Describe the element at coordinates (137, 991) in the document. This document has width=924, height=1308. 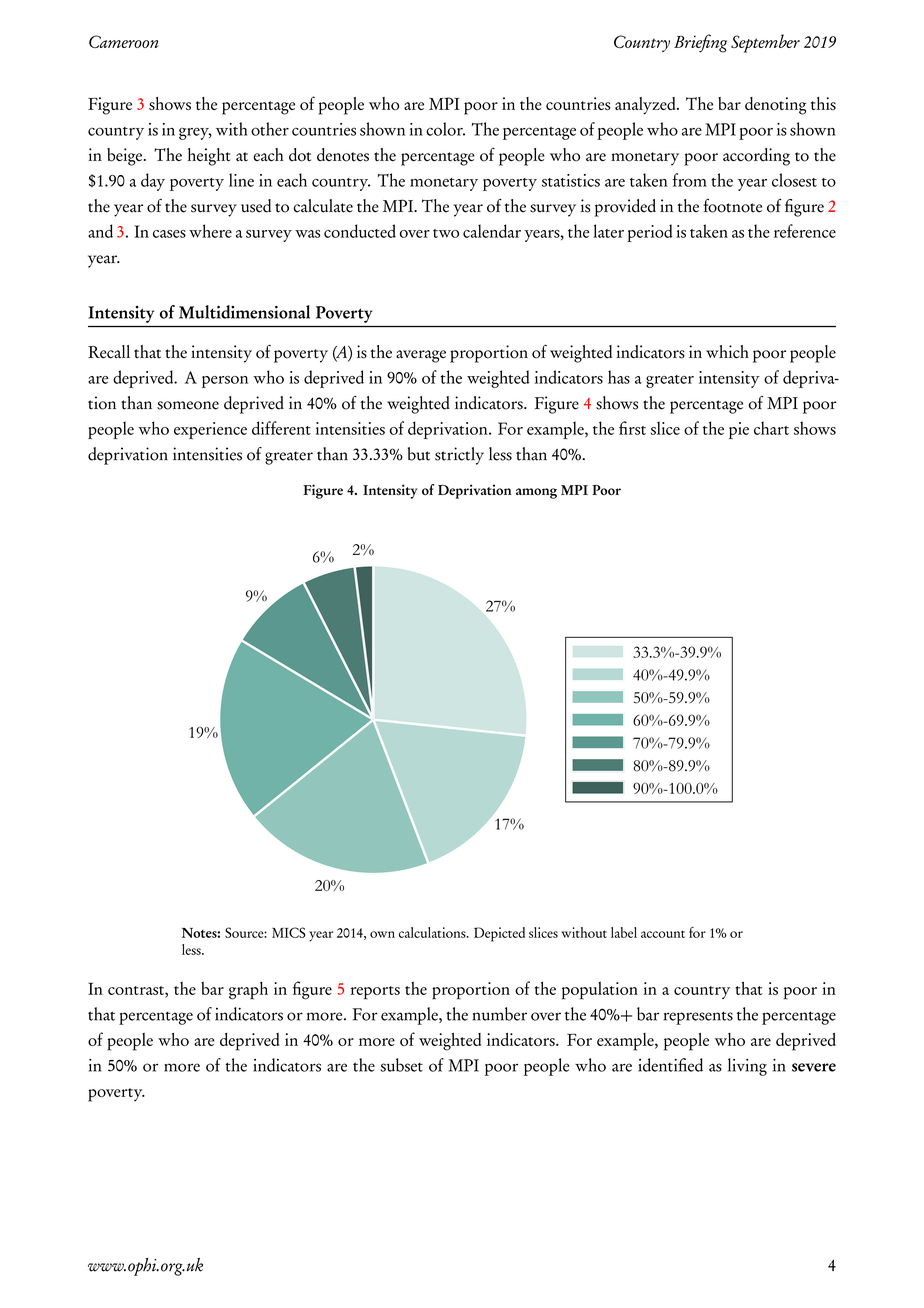
I see `contrast` at that location.
